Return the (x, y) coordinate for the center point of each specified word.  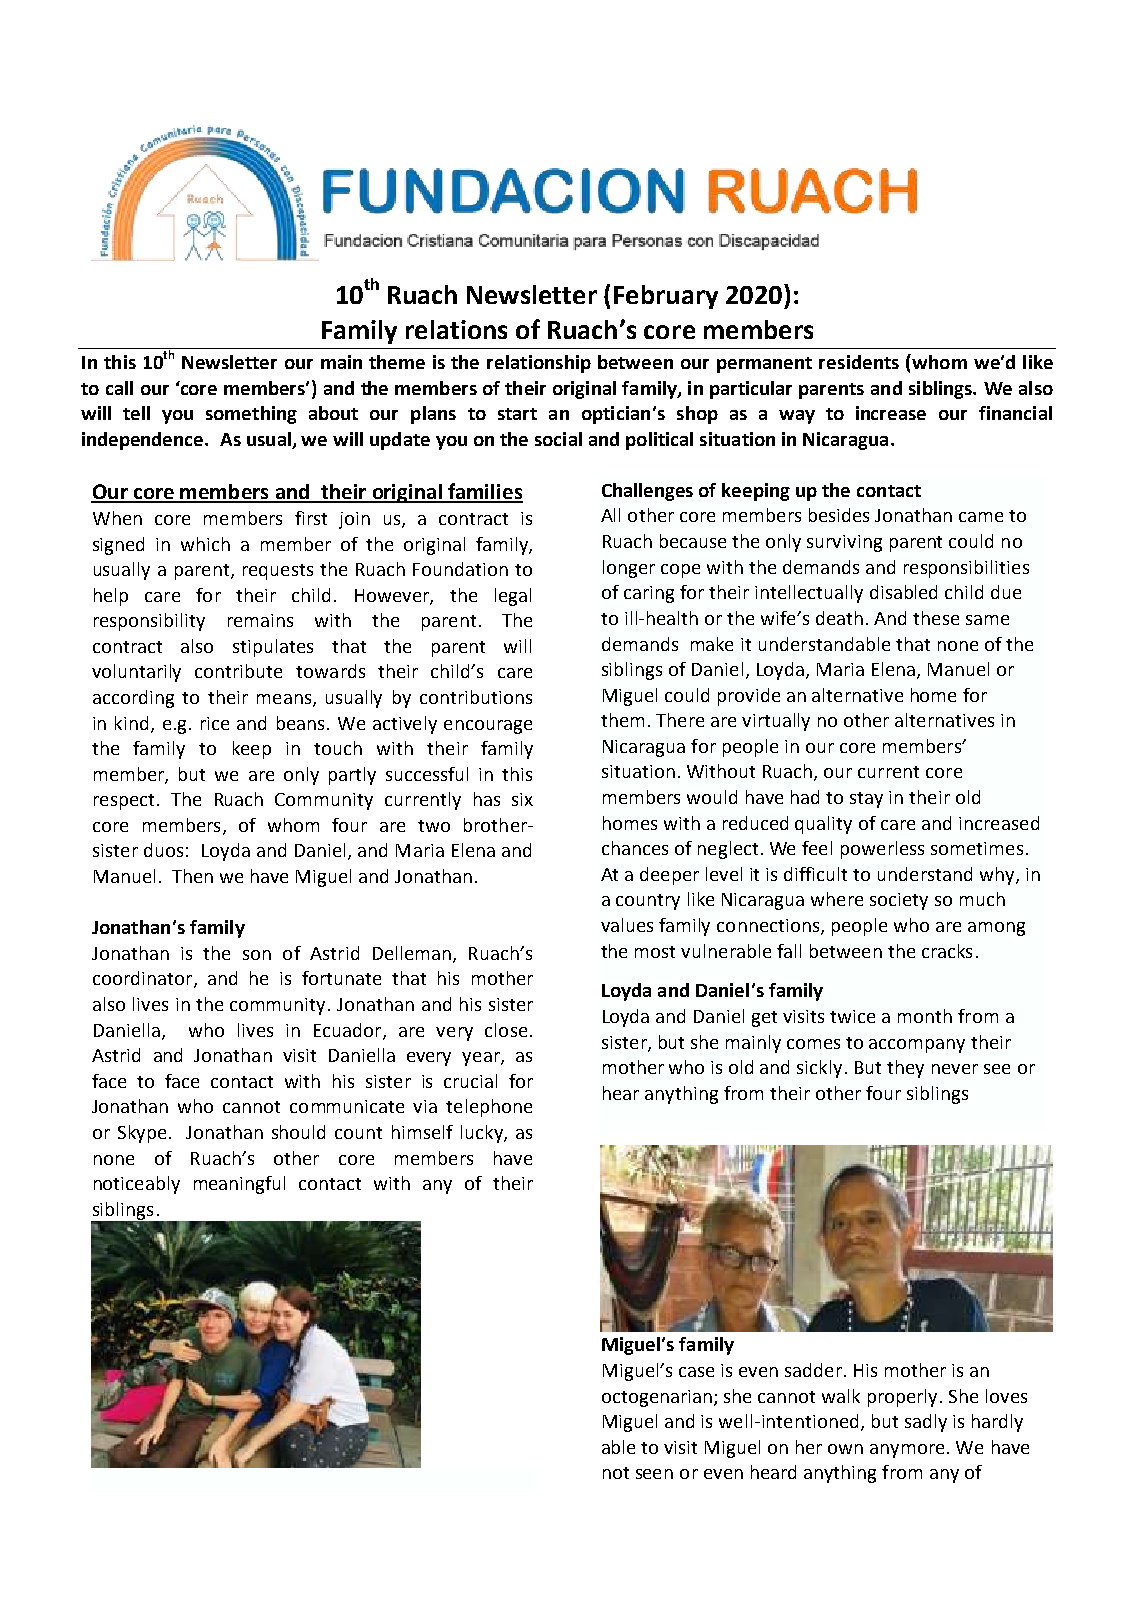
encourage (488, 727)
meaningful (239, 1185)
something (251, 415)
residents (859, 362)
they (905, 1069)
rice (215, 723)
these (936, 618)
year (482, 1059)
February (666, 297)
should (298, 1132)
